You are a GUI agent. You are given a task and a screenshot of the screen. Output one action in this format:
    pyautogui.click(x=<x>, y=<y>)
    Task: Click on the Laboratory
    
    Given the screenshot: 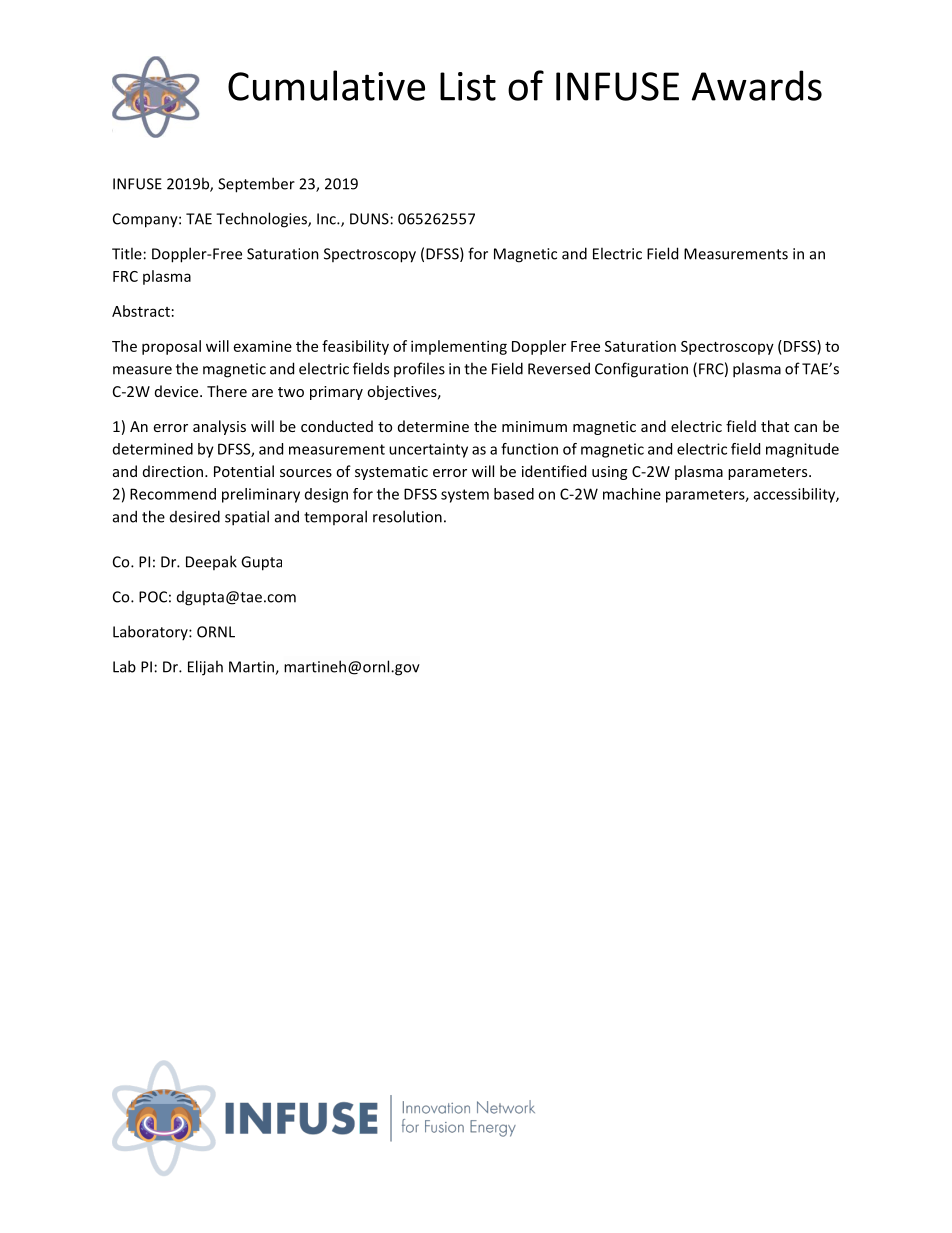 What is the action you would take?
    pyautogui.click(x=151, y=632)
